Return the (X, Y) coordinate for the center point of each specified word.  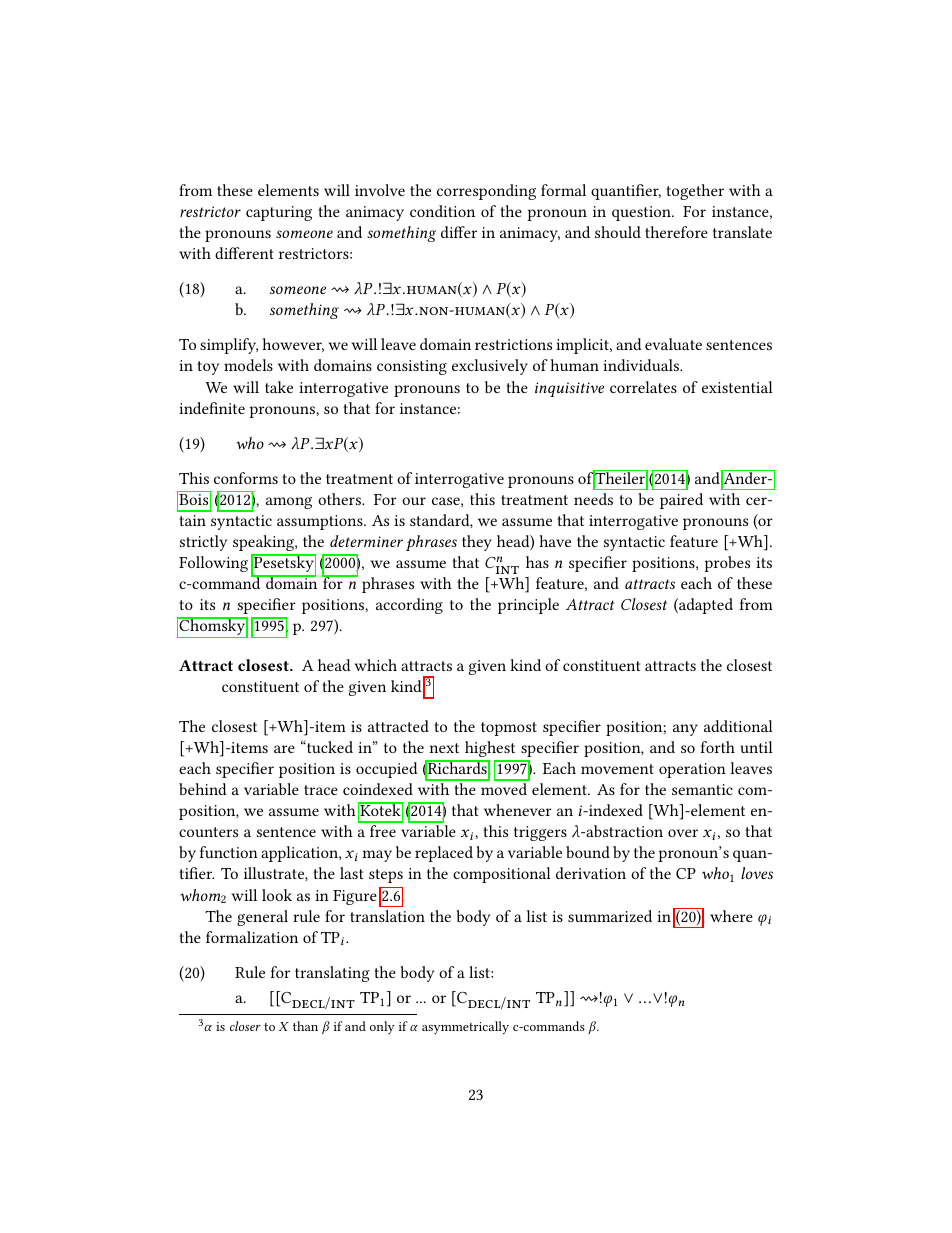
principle (528, 606)
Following (213, 564)
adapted (705, 606)
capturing (279, 213)
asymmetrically (465, 1027)
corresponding (486, 192)
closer (245, 1026)
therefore (676, 232)
